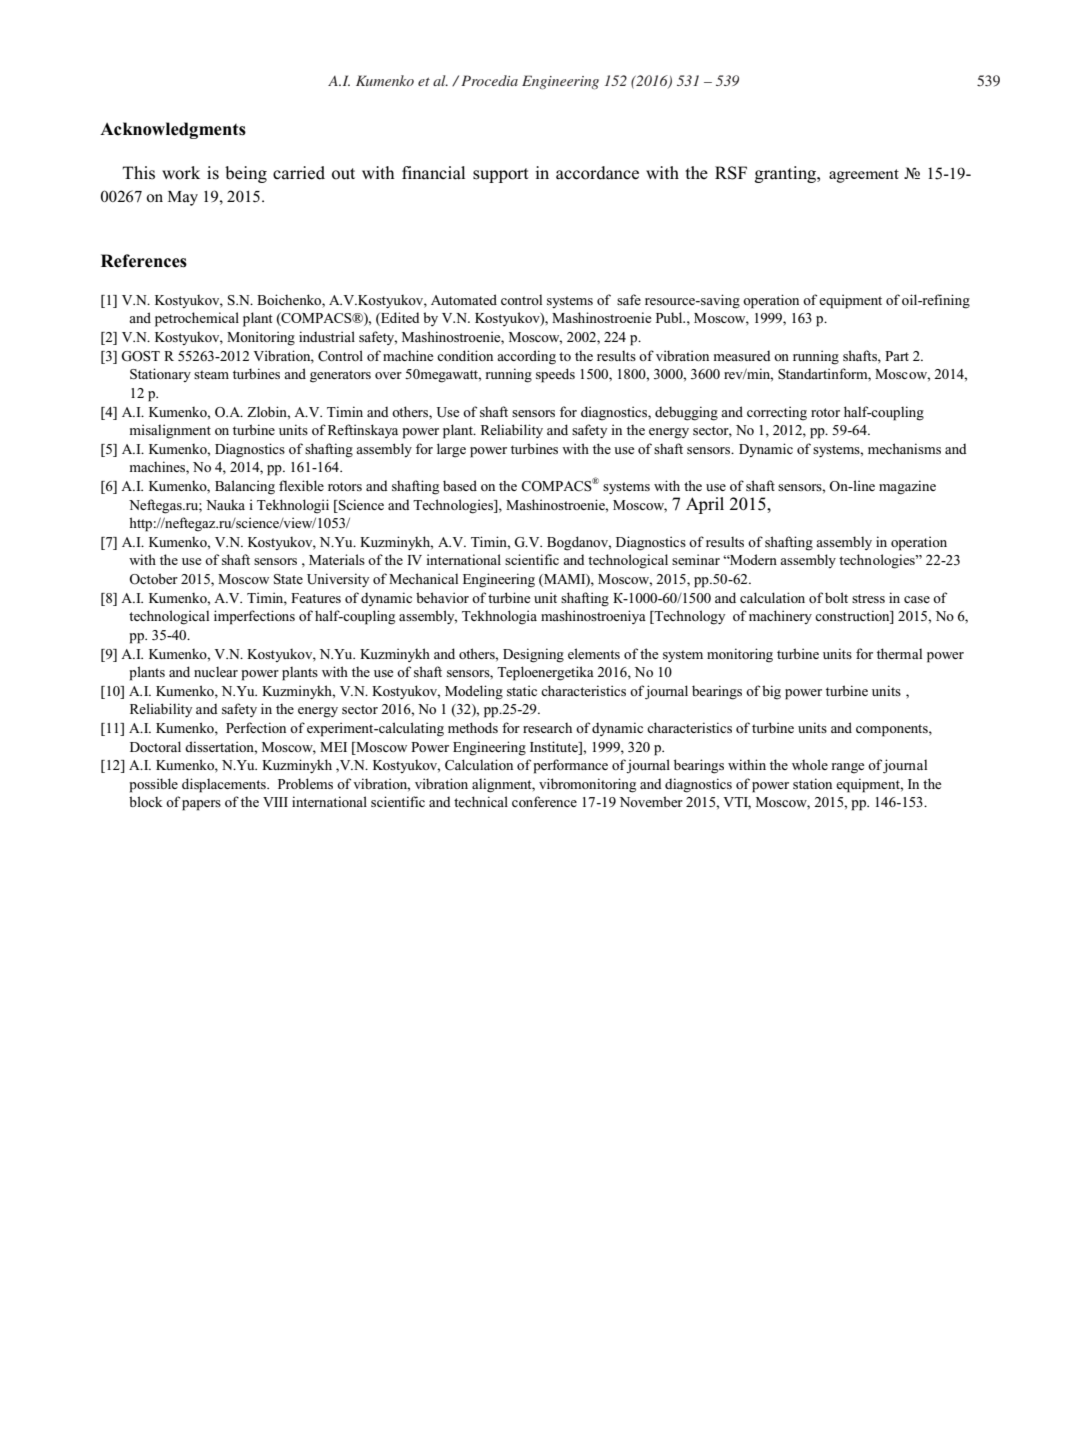 The image size is (1066, 1455). I want to click on bolt, so click(836, 597).
